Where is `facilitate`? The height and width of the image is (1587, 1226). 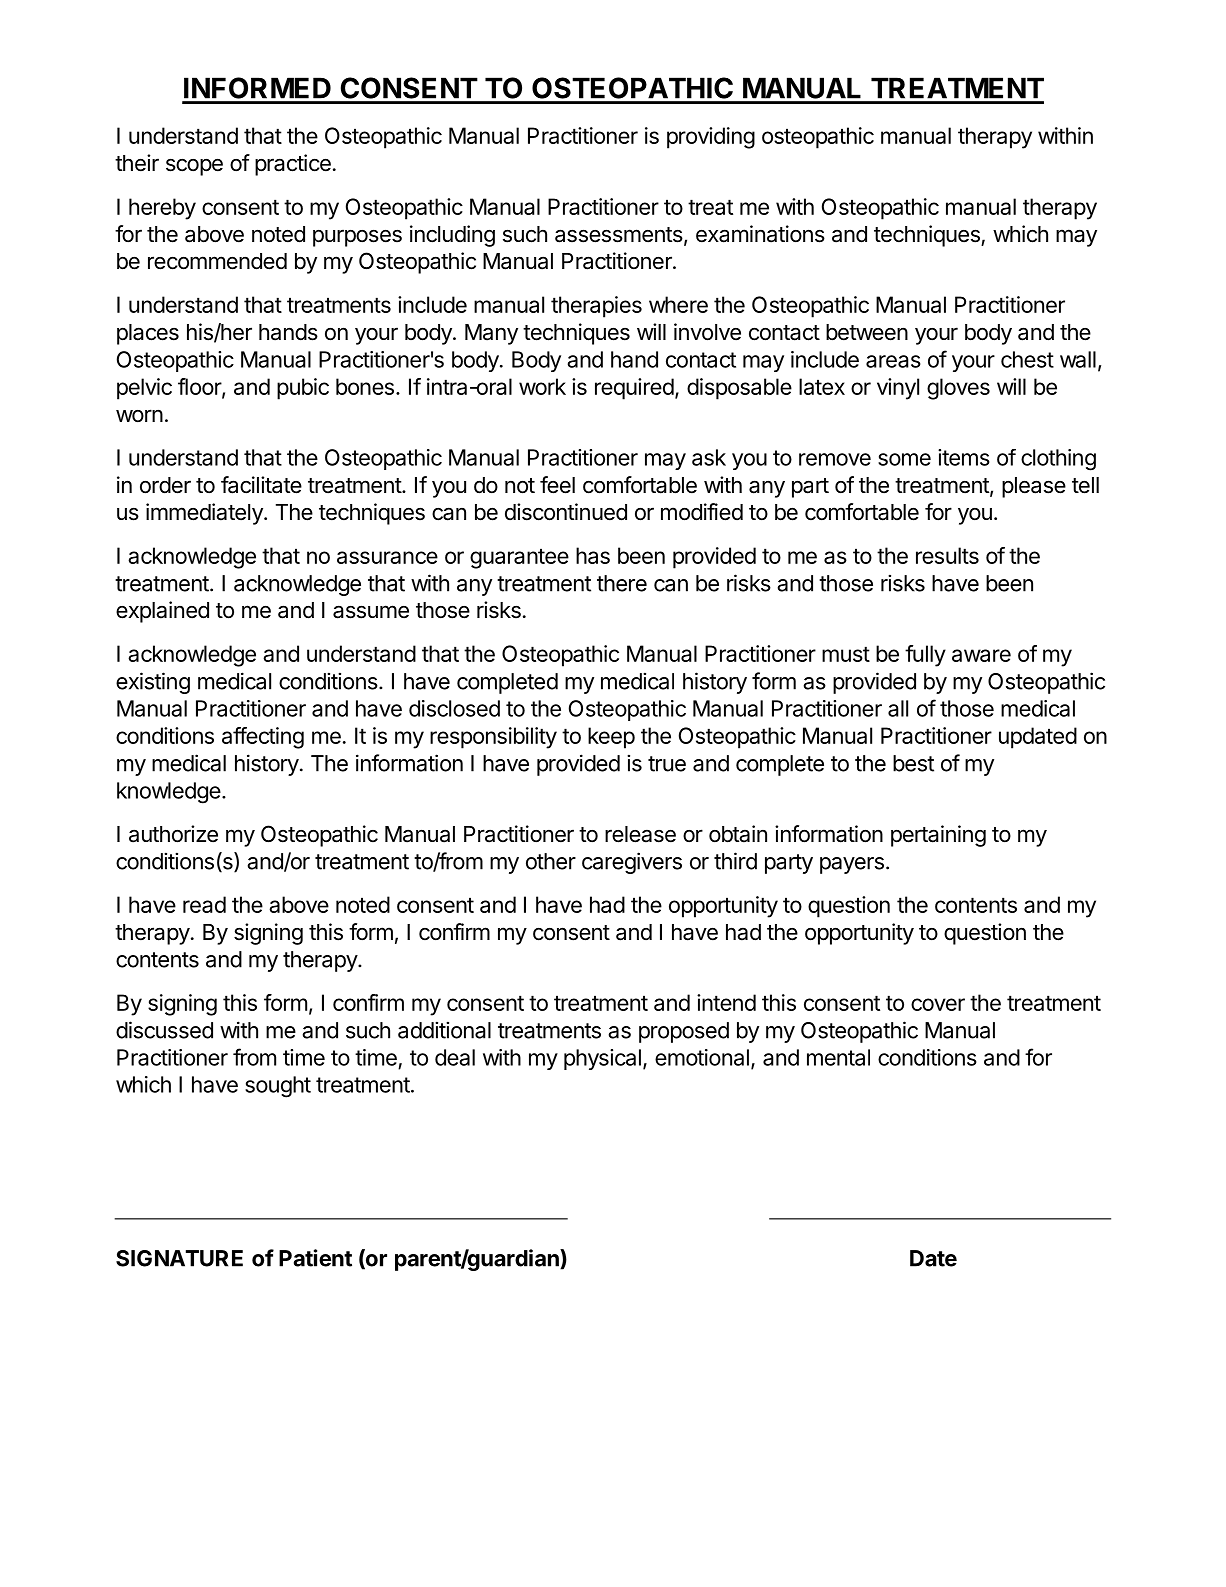 facilitate is located at coordinates (261, 485).
